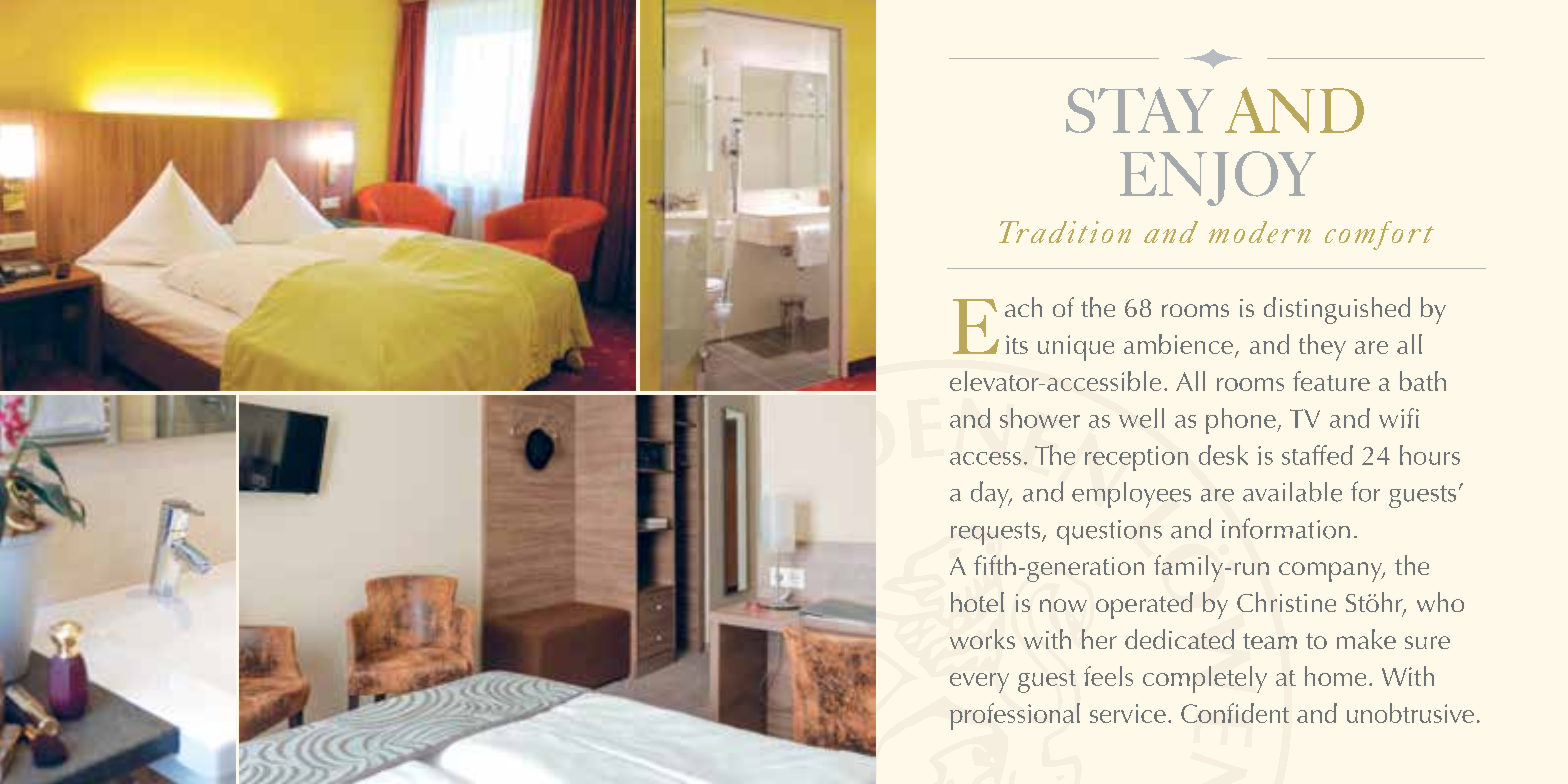  Describe the element at coordinates (1260, 232) in the document. I see `modern` at that location.
